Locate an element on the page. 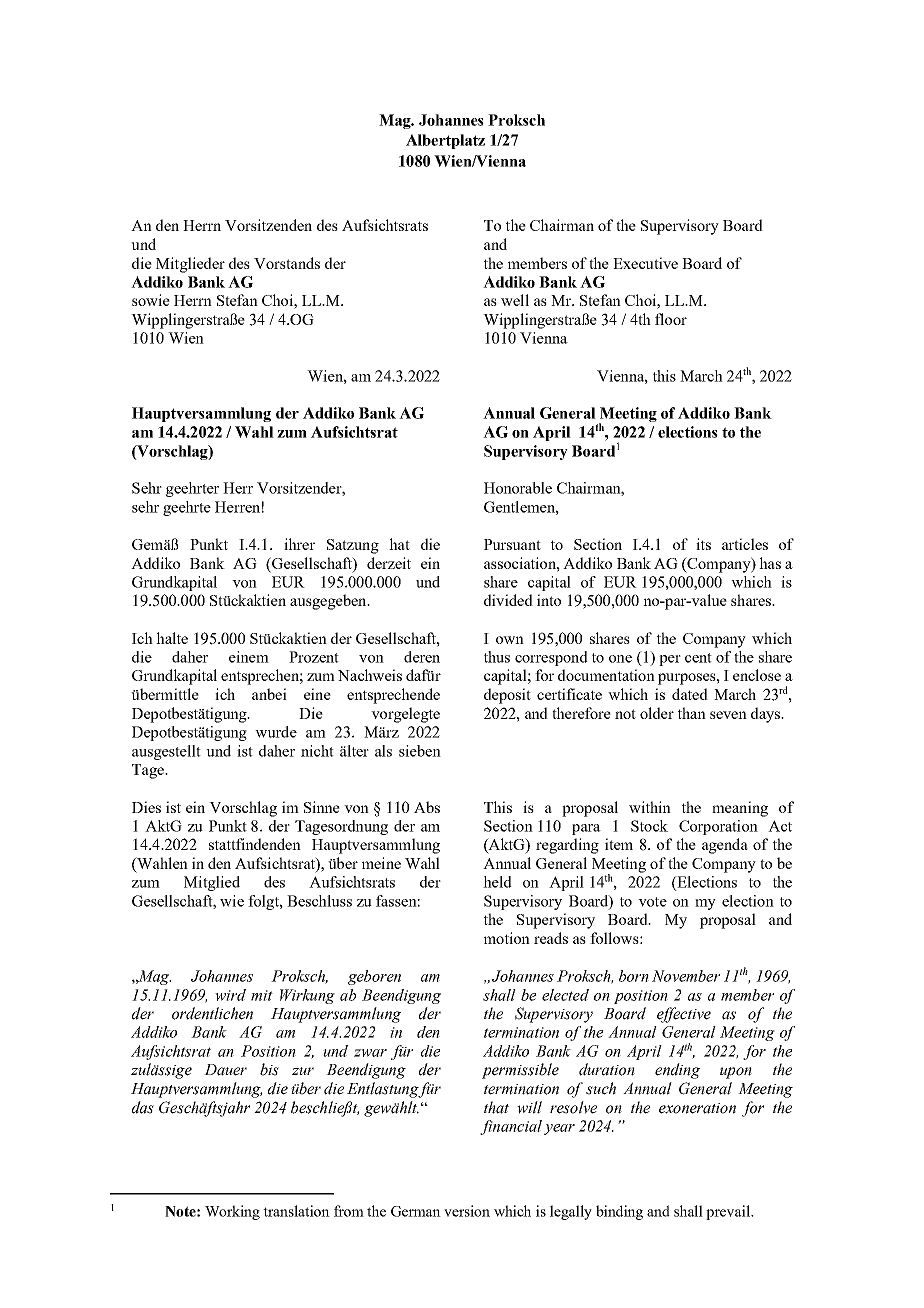  sieben is located at coordinates (420, 751).
